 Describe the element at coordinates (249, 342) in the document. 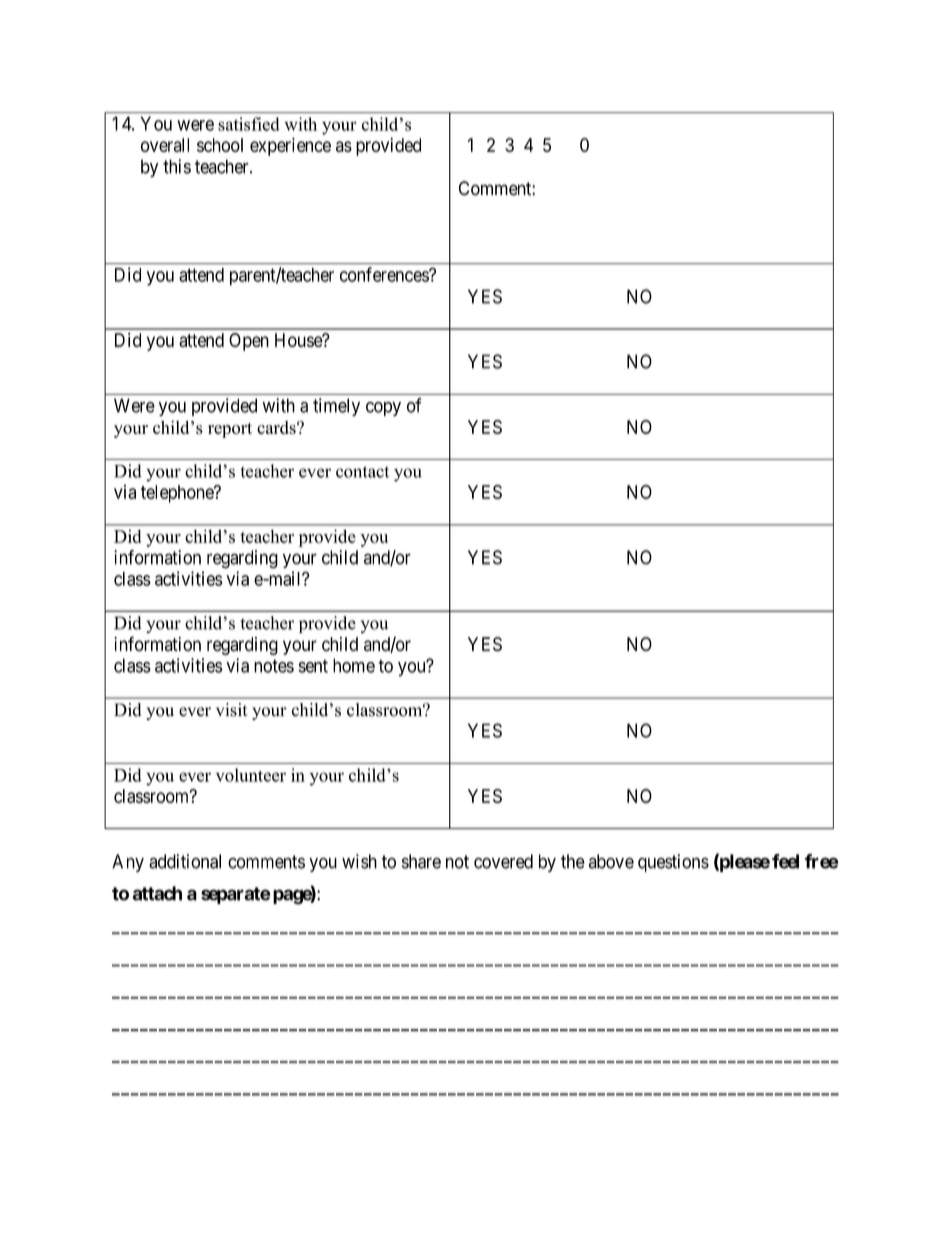

I see `Open` at that location.
